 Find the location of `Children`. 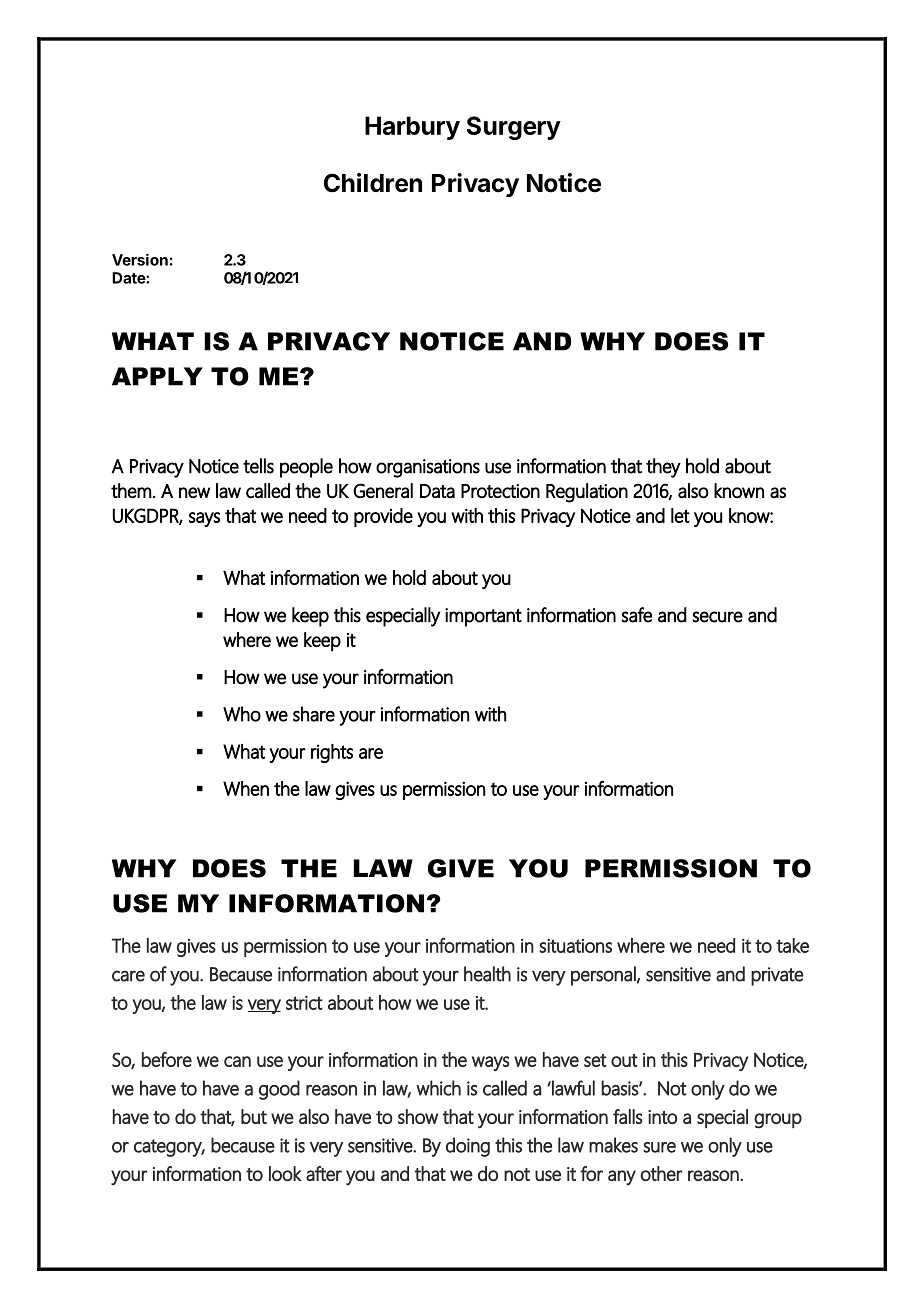

Children is located at coordinates (373, 183).
